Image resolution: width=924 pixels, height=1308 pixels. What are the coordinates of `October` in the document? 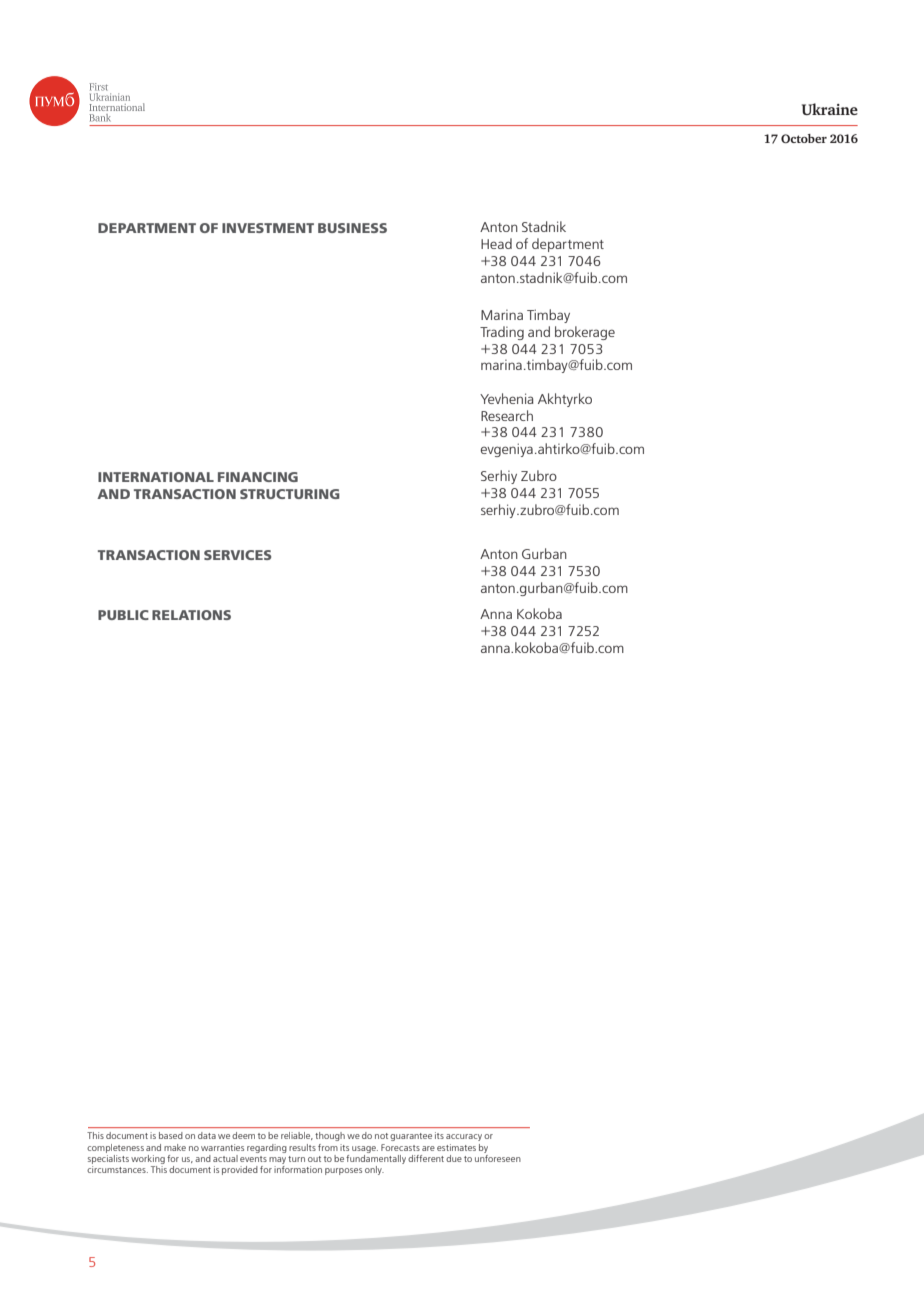 It's located at (804, 138).
